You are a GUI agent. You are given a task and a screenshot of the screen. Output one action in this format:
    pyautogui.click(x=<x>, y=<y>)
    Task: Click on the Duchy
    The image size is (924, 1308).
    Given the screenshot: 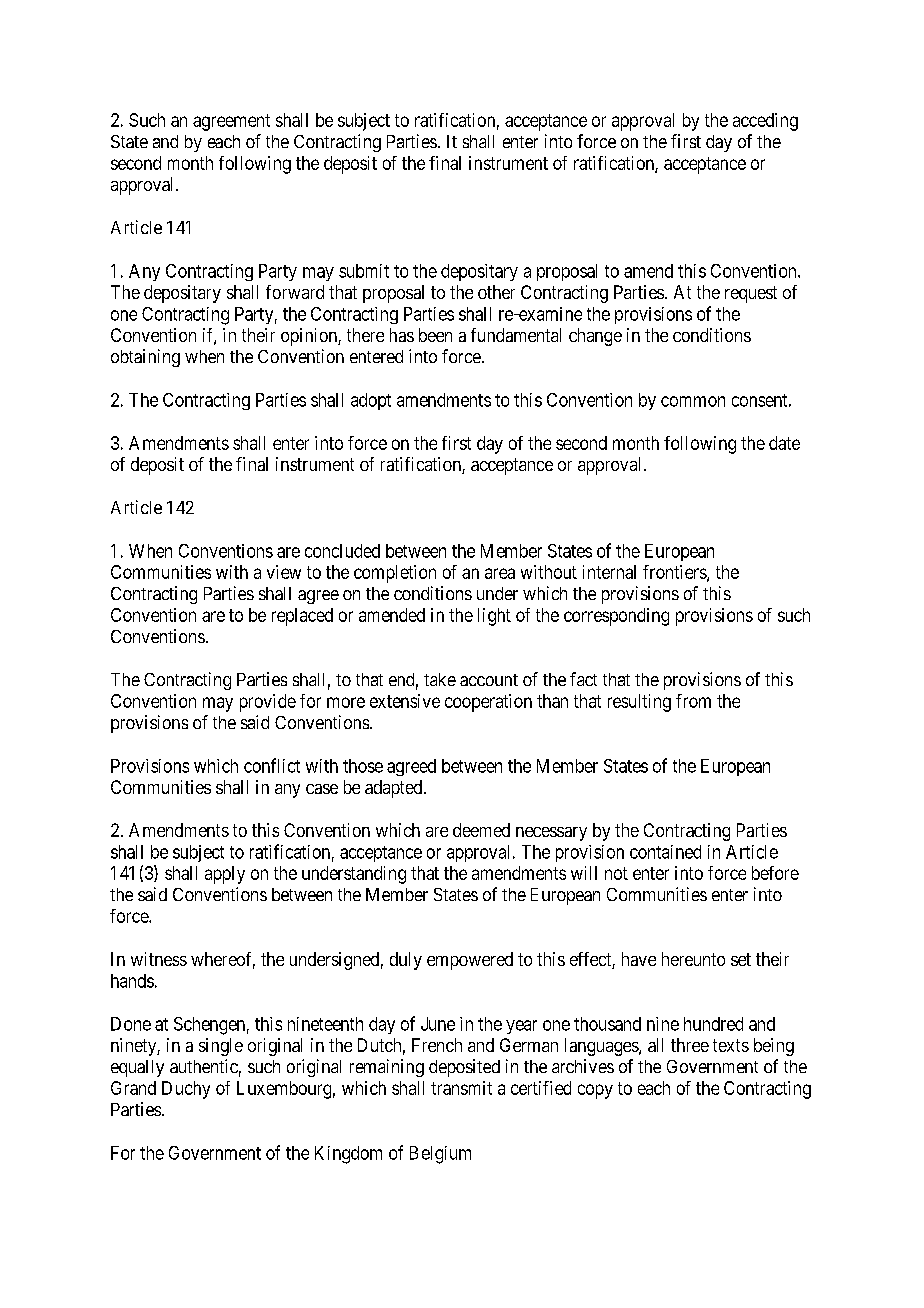 What is the action you would take?
    pyautogui.click(x=186, y=1090)
